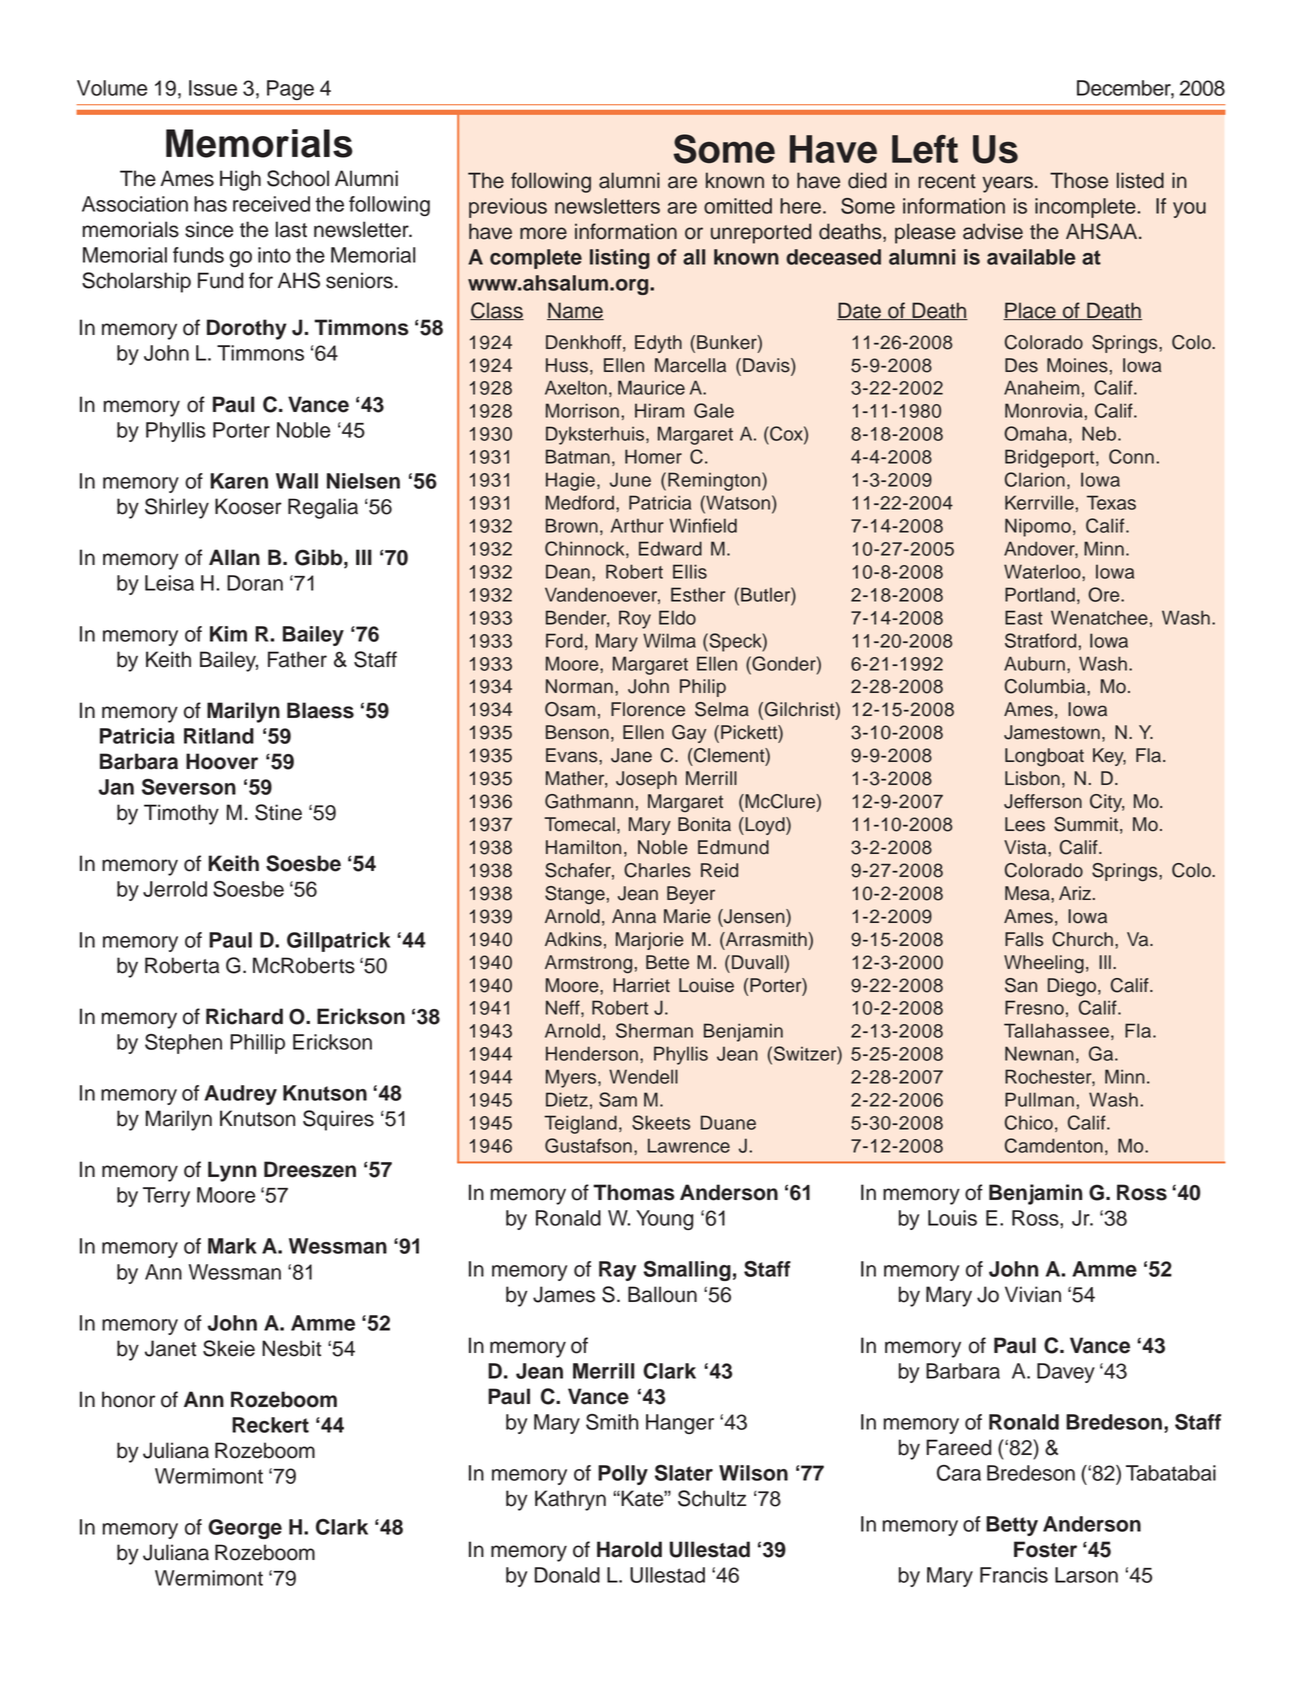  Describe the element at coordinates (1012, 1526) in the document. I see `Betty` at that location.
